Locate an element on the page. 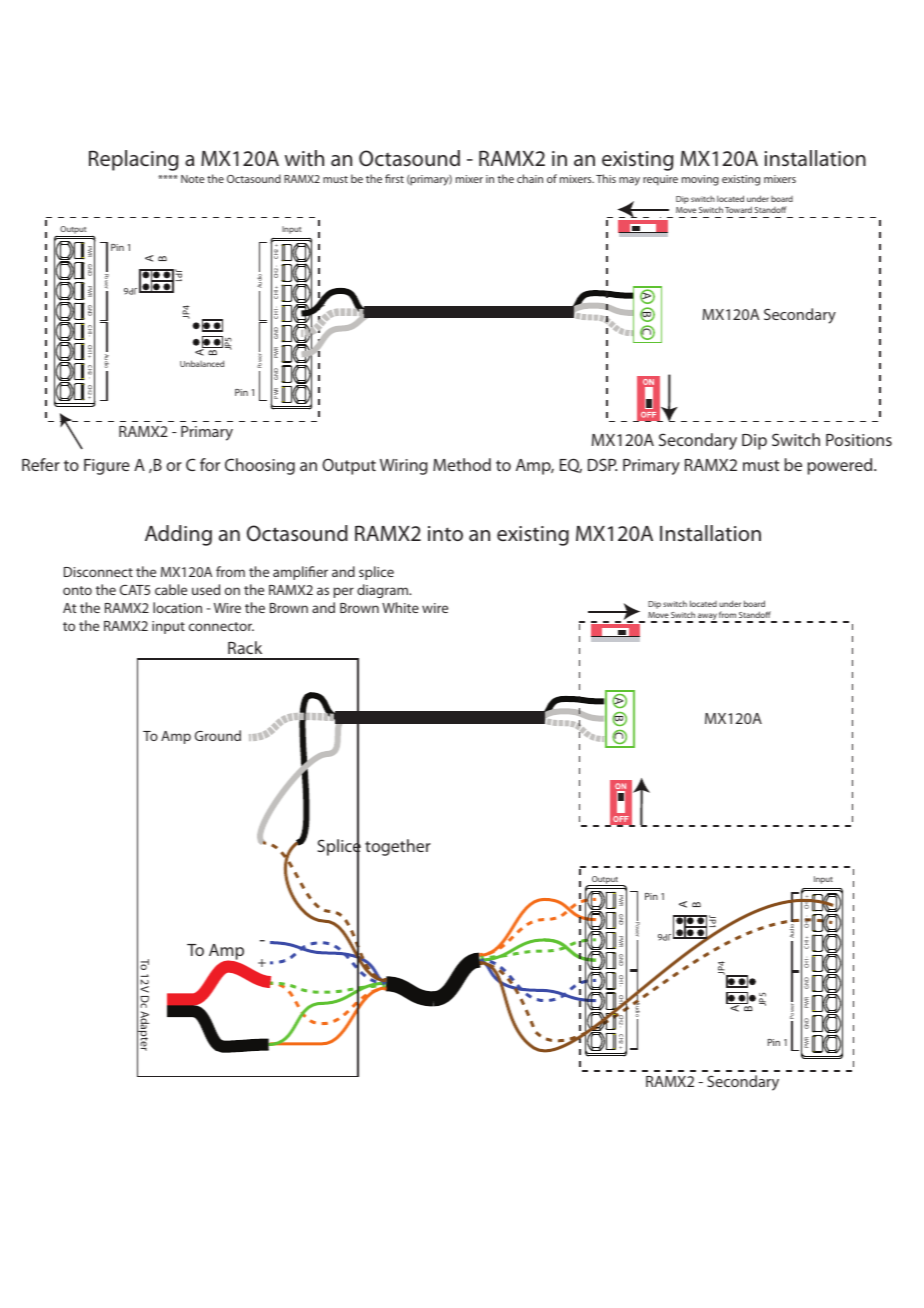 This page has height=1308, width=924. Replacing is located at coordinates (133, 160).
